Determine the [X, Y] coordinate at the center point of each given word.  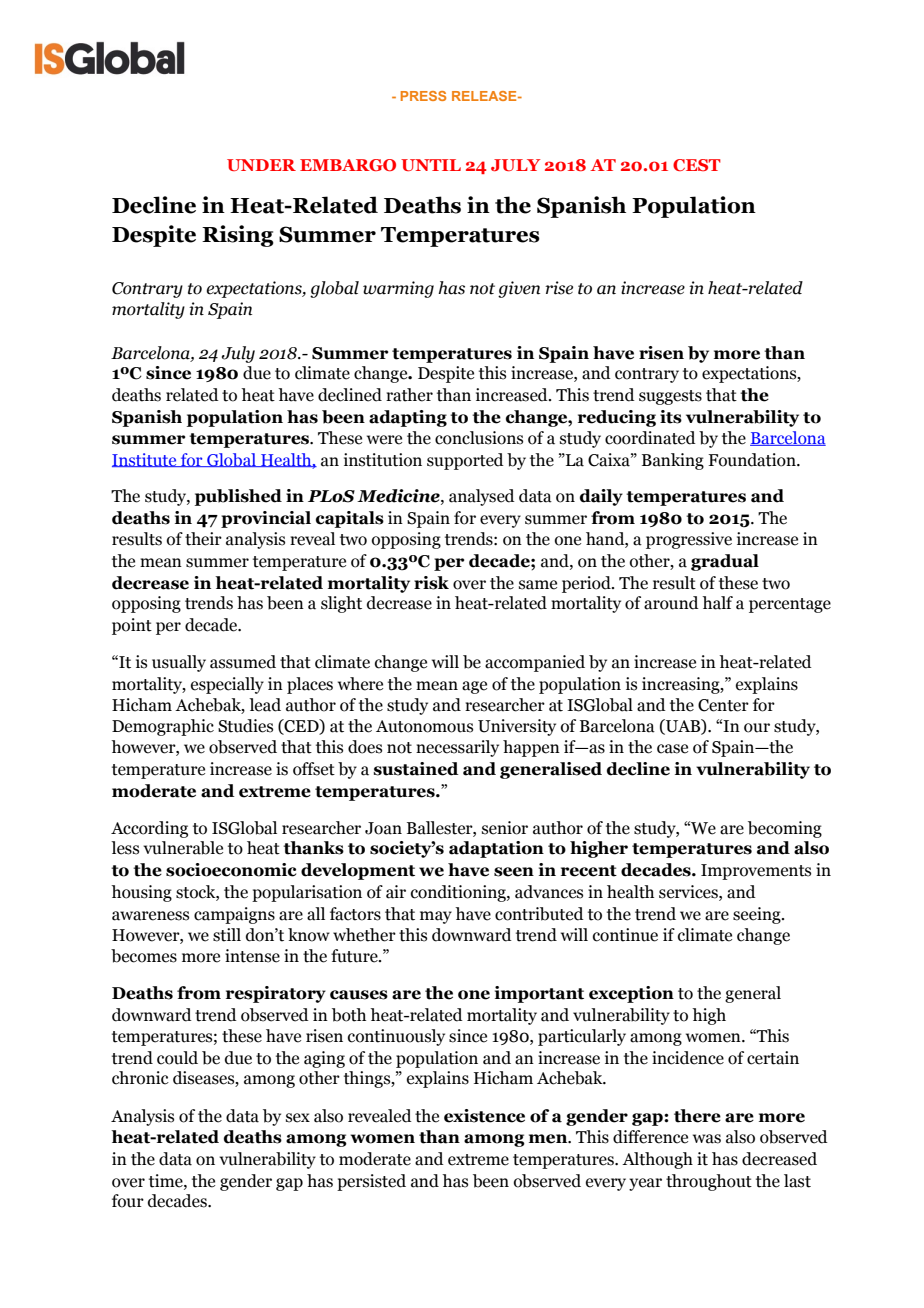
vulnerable [183, 848]
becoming [785, 829]
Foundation [753, 460]
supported [465, 461]
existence [484, 1116]
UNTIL [431, 165]
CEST [697, 165]
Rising [238, 236]
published [238, 497]
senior [505, 828]
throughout [709, 1182]
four [128, 1201]
